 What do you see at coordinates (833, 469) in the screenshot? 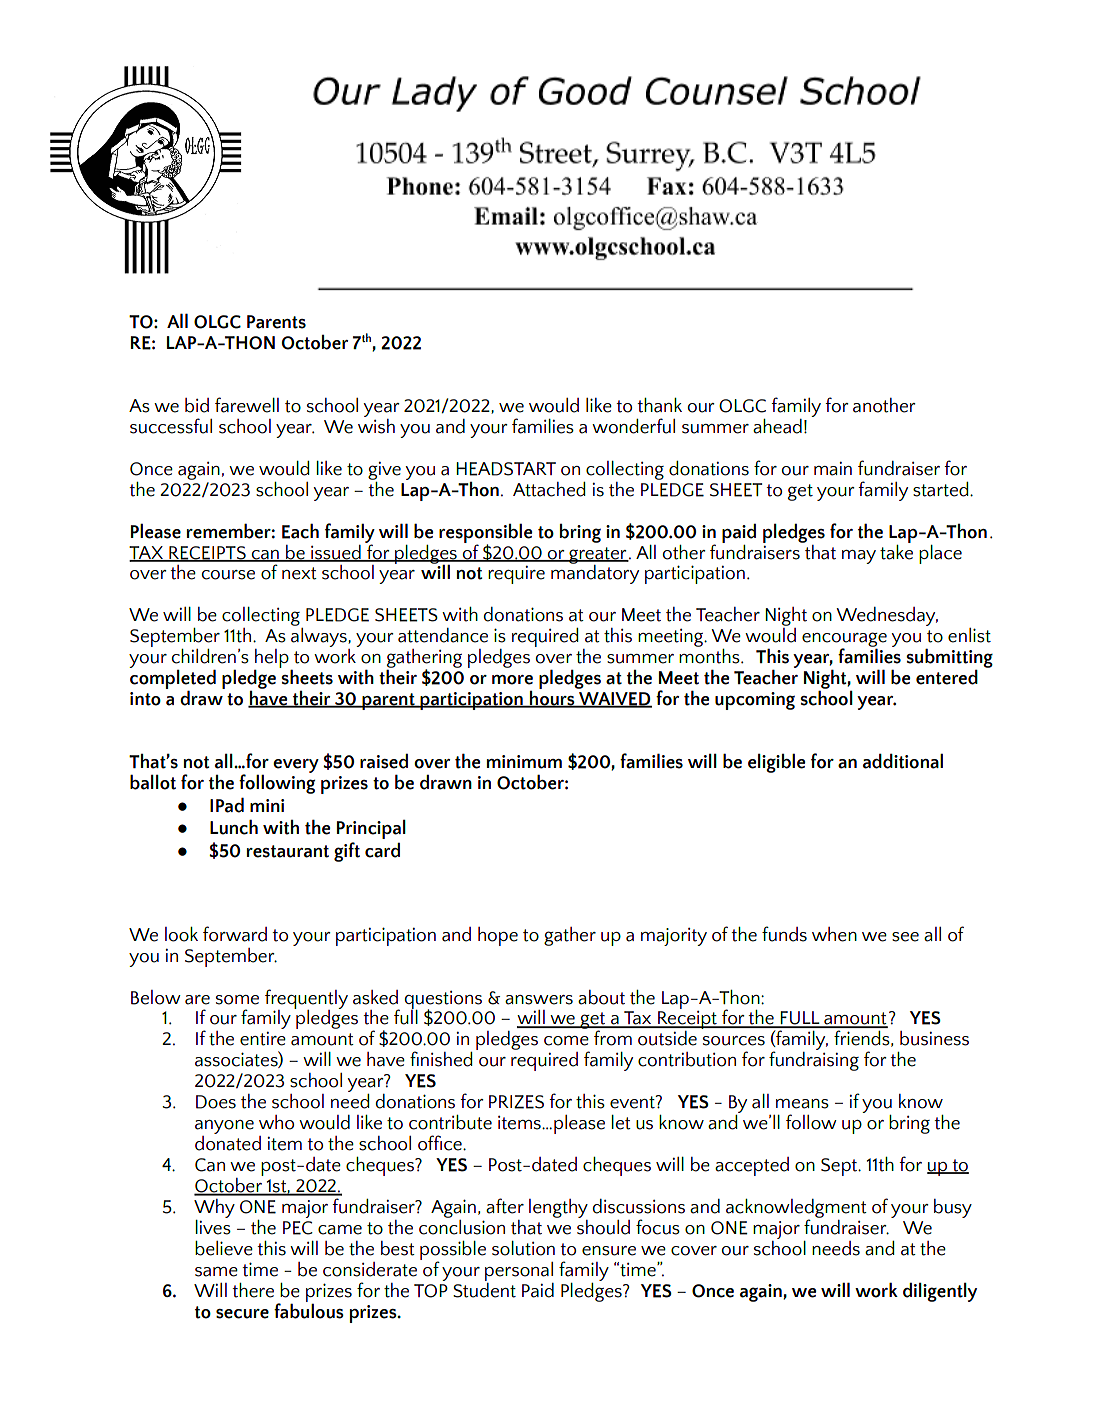
I see `main` at bounding box center [833, 469].
